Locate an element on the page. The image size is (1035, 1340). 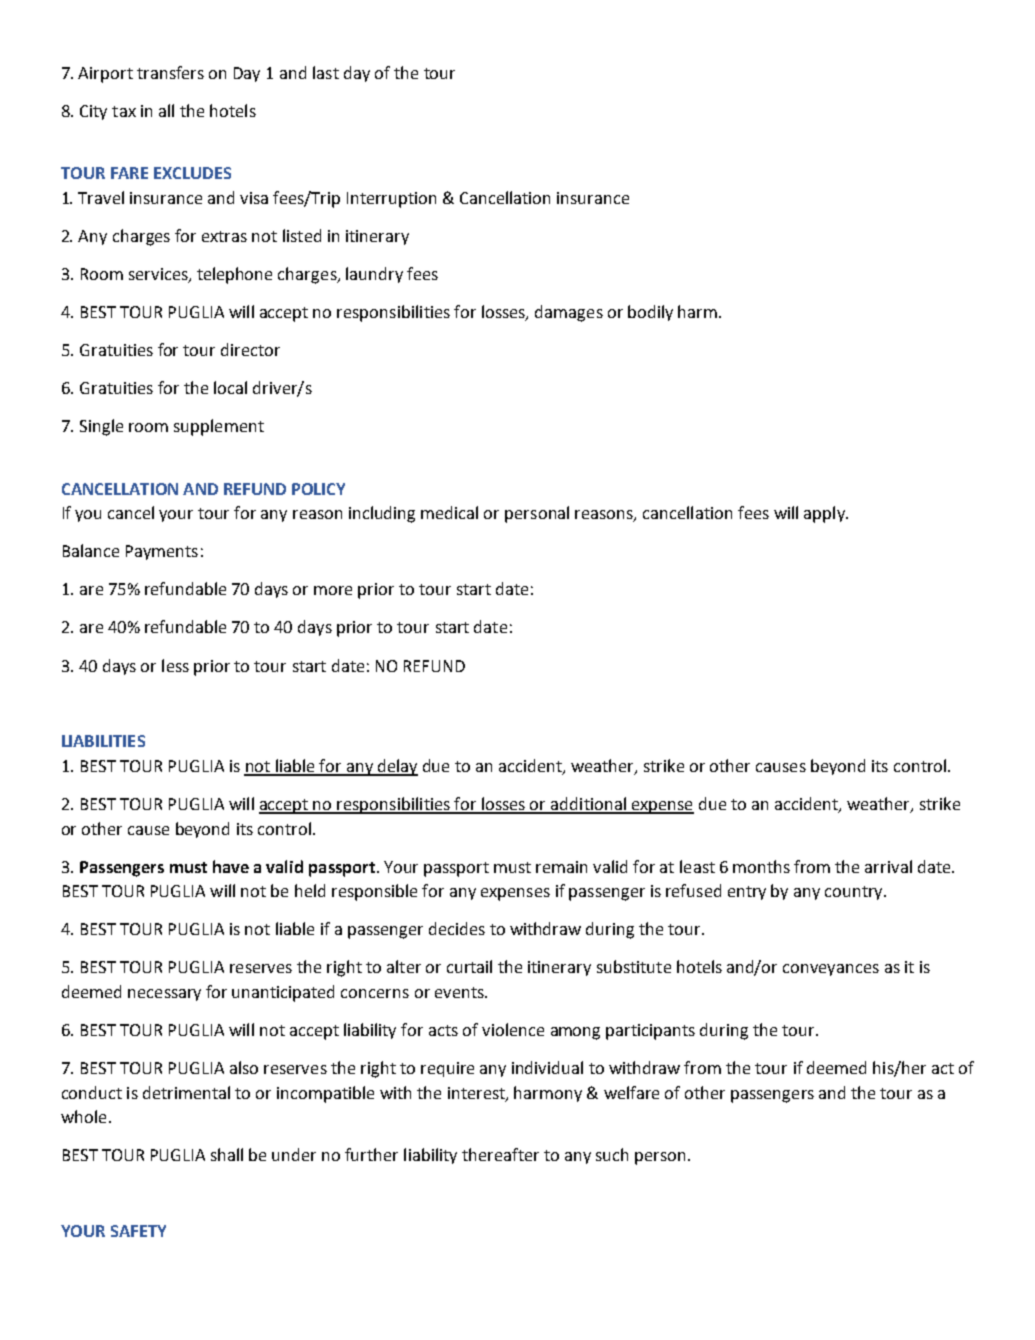
remain is located at coordinates (561, 867).
